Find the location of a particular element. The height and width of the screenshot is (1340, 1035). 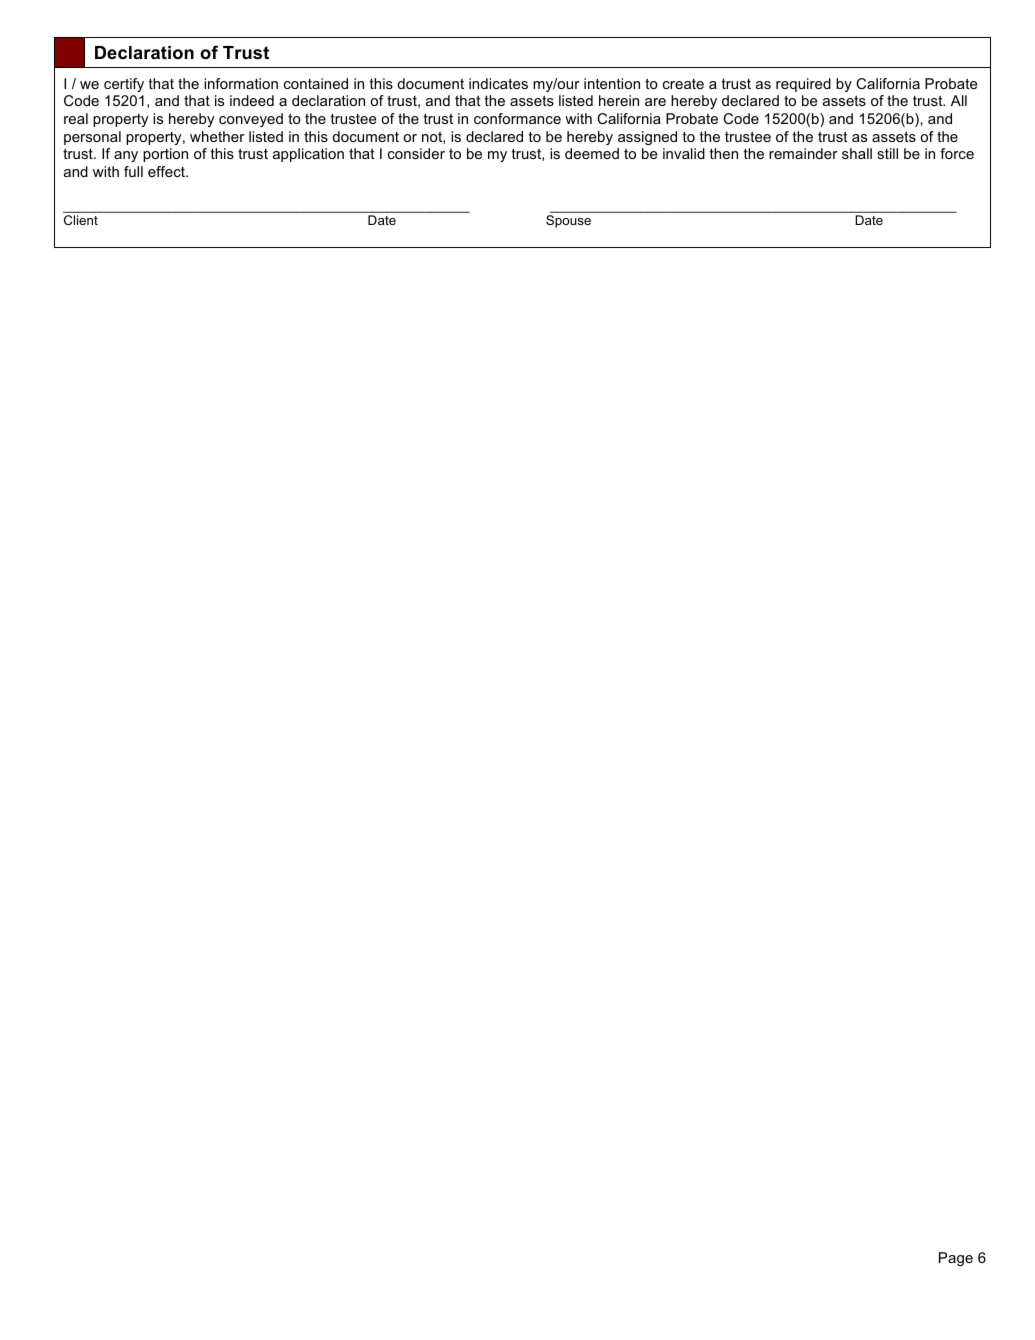

still is located at coordinates (887, 153).
